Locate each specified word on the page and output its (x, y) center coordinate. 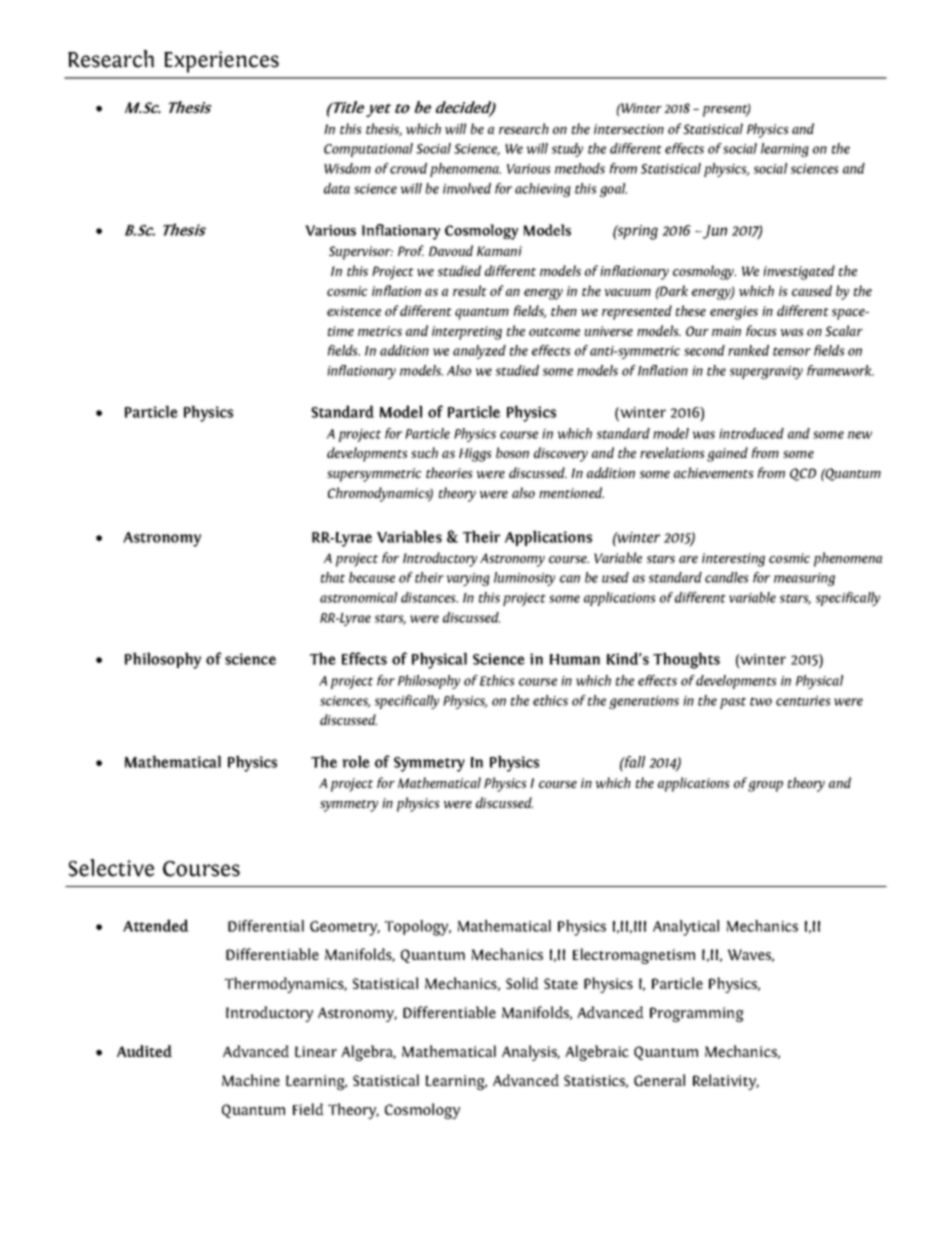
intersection (629, 129)
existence (354, 311)
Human (575, 659)
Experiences (221, 62)
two (761, 701)
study (567, 150)
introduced (751, 433)
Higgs (475, 455)
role (356, 761)
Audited (144, 1051)
